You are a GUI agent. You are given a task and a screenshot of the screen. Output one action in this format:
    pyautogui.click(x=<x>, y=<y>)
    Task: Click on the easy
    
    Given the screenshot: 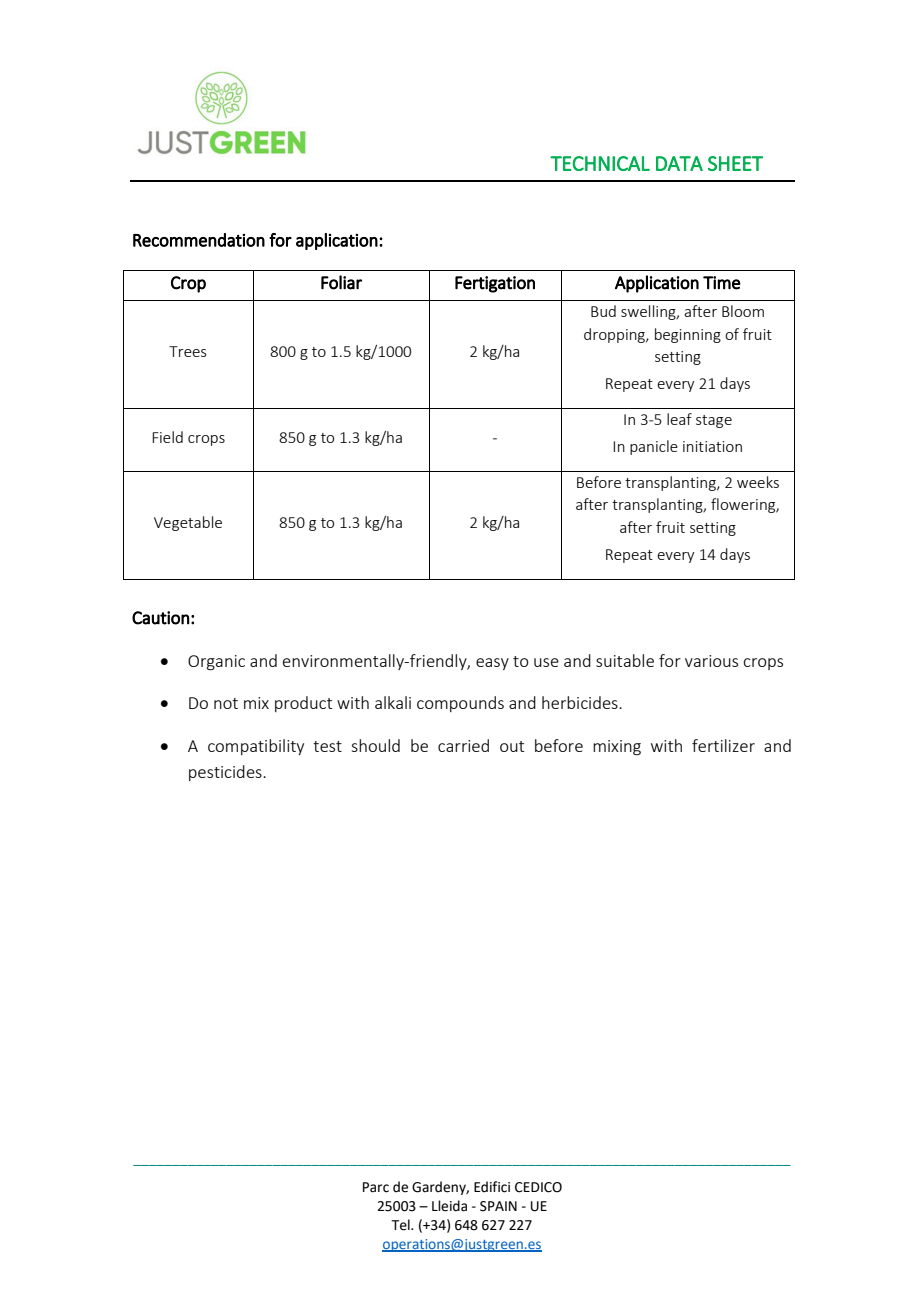 What is the action you would take?
    pyautogui.click(x=492, y=664)
